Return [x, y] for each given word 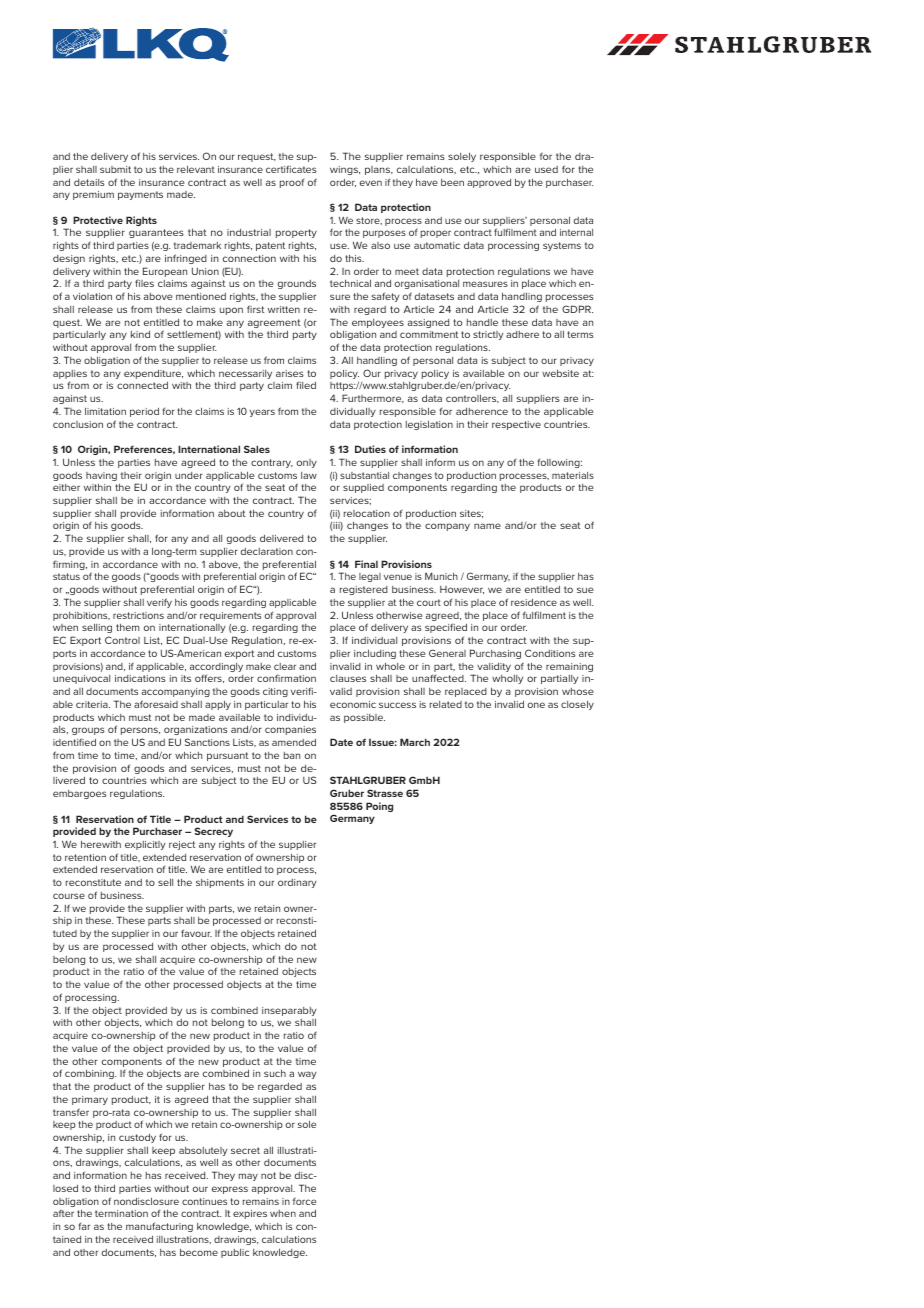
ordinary [297, 883]
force [304, 1201]
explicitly [145, 845]
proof [292, 183]
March [415, 742]
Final [366, 564]
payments [140, 195]
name [487, 526]
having [101, 478]
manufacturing [159, 1227]
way [307, 1075]
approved [489, 183]
